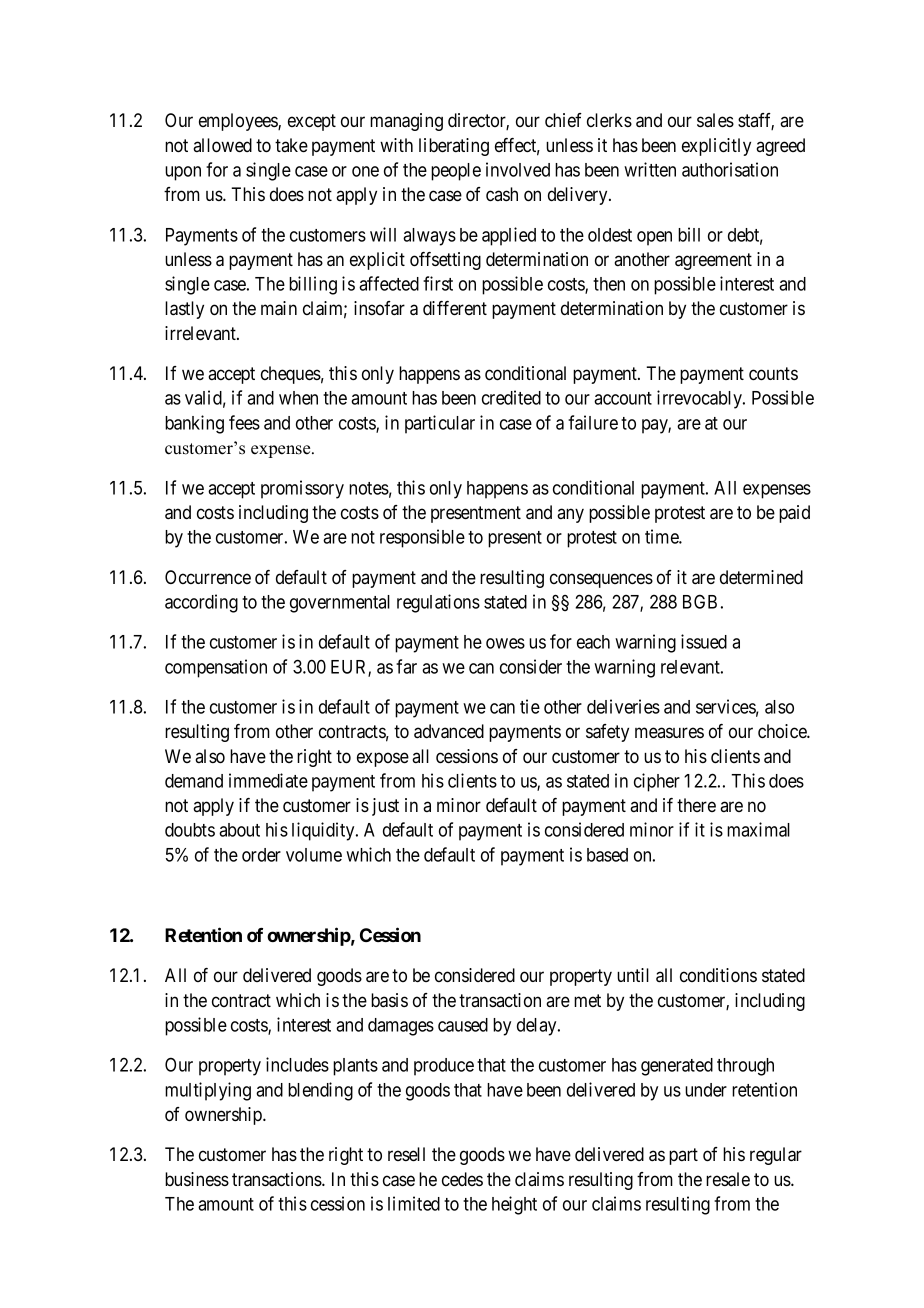  What do you see at coordinates (518, 169) in the screenshot?
I see `involved` at bounding box center [518, 169].
